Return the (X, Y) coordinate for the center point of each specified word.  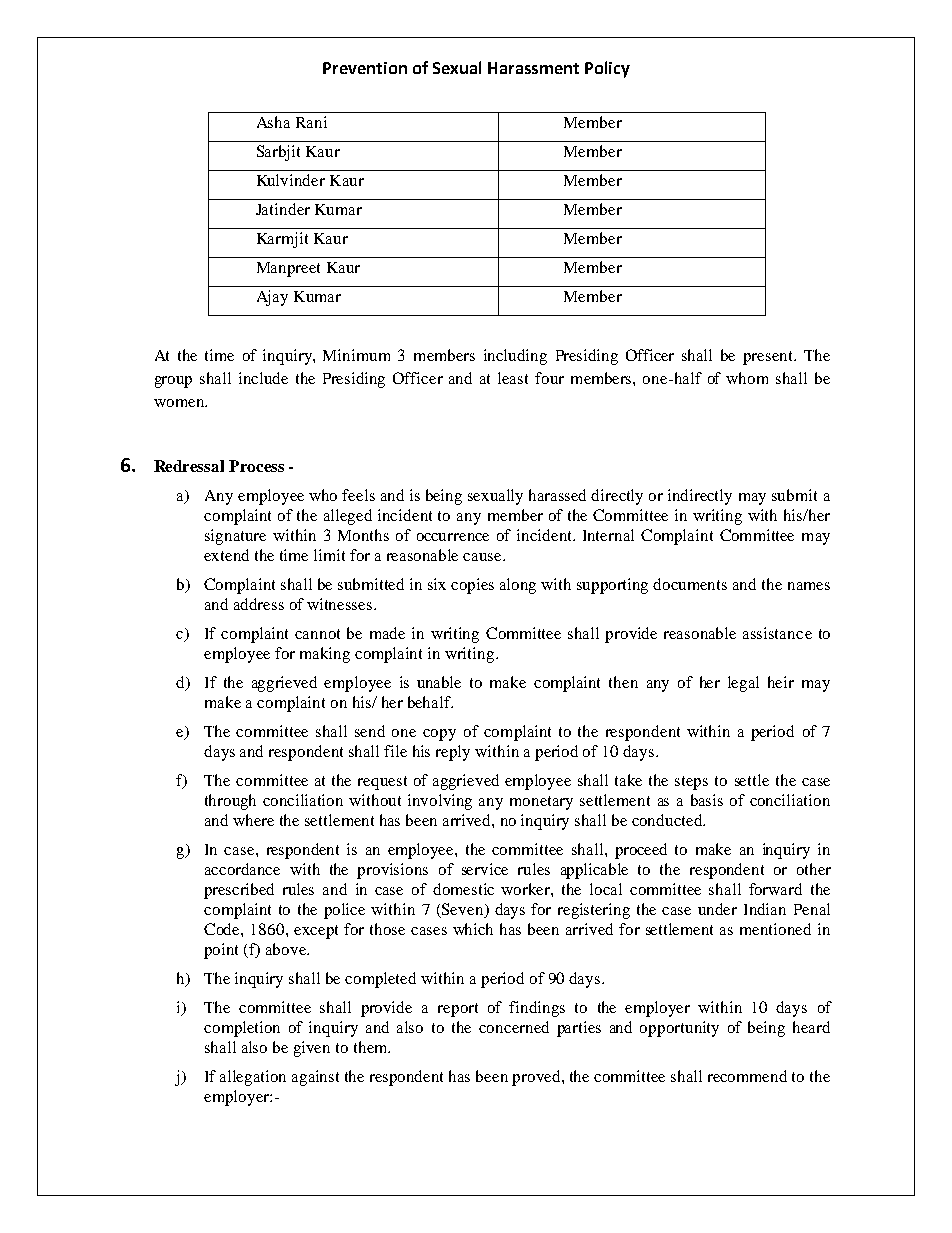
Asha (273, 122)
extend (226, 555)
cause (483, 557)
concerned (514, 1027)
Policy (607, 69)
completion (242, 1029)
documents (690, 584)
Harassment (533, 68)
